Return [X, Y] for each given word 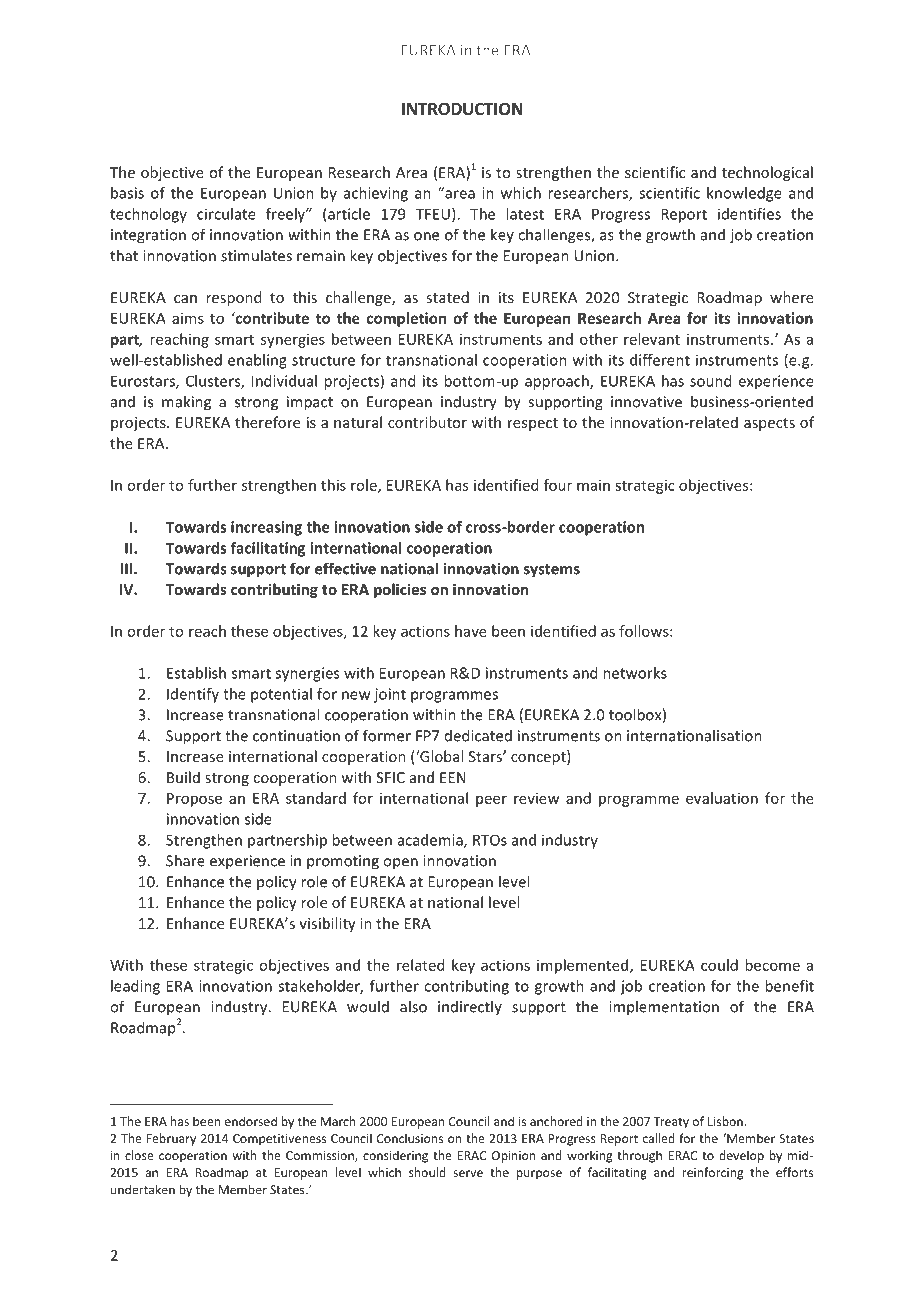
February [171, 1139]
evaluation [722, 798]
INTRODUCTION [462, 109]
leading [135, 987]
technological [767, 173]
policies [400, 590]
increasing [266, 528]
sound [710, 381]
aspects [769, 424]
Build [183, 777]
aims [188, 318]
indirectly [470, 1007]
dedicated [478, 735]
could [719, 965]
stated [447, 297]
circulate [226, 214]
